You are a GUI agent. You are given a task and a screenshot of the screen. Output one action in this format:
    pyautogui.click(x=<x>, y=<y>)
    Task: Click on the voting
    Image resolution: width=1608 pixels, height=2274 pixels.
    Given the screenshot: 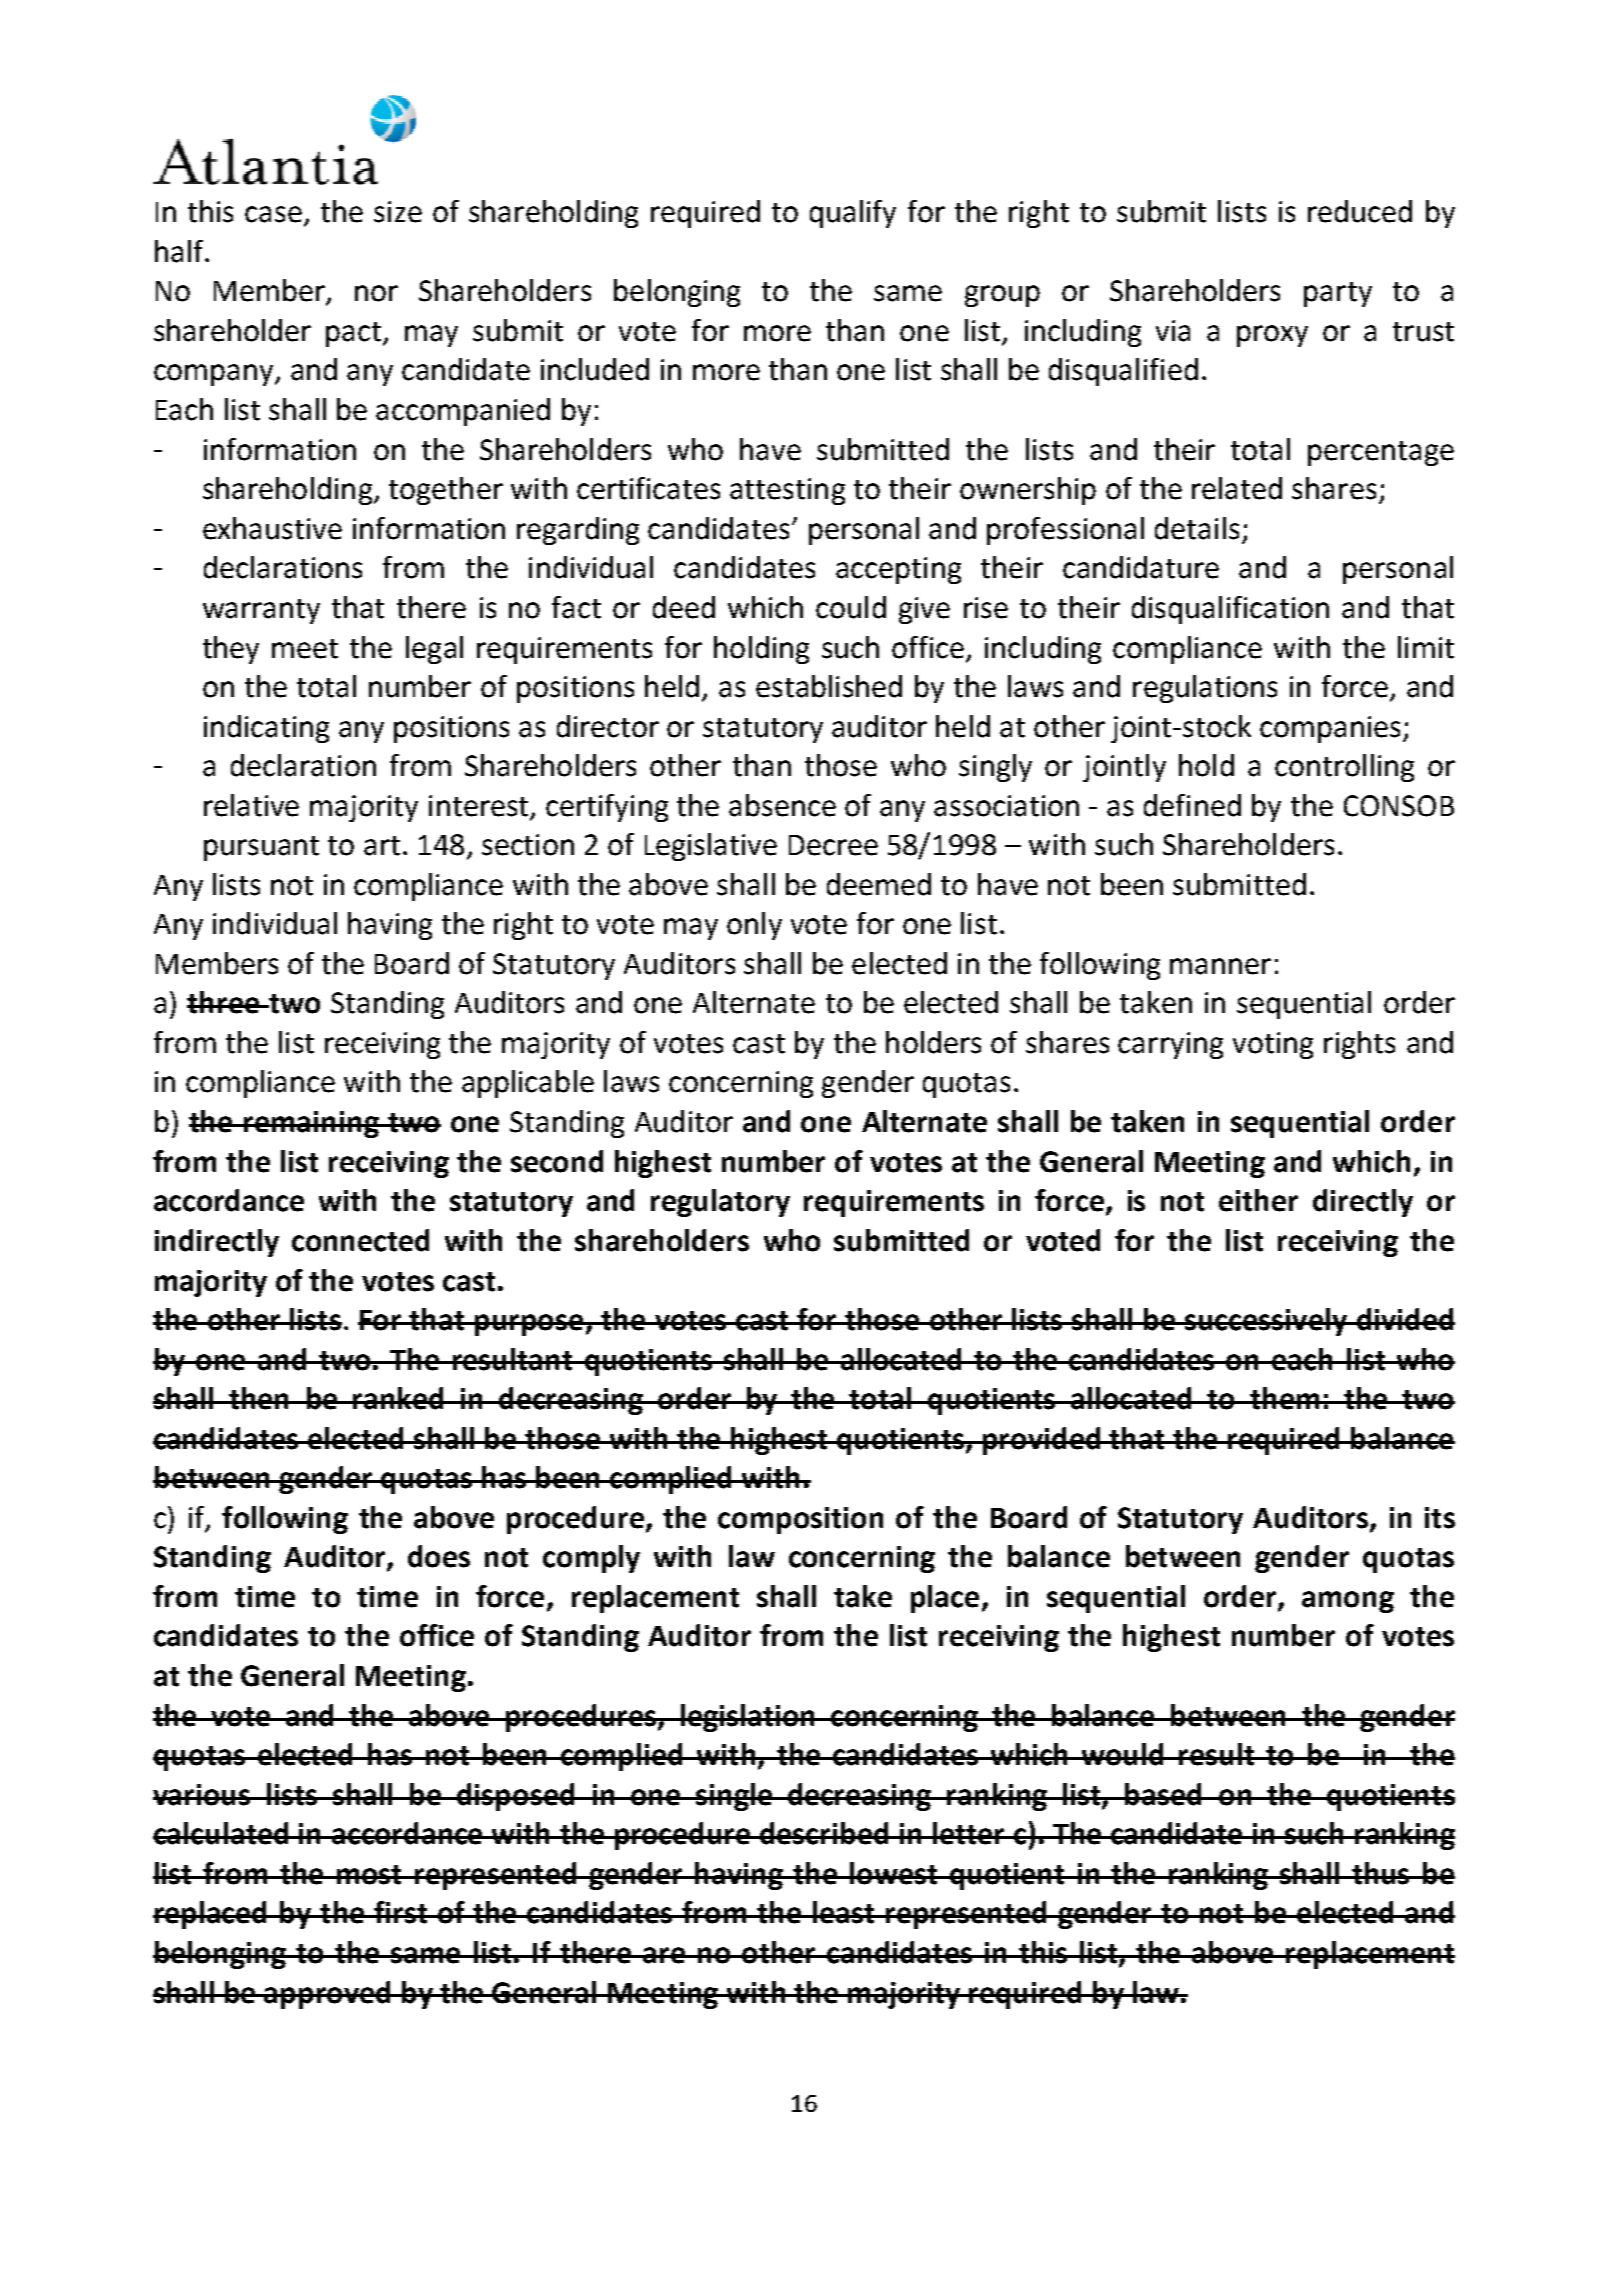 What is the action you would take?
    pyautogui.click(x=1273, y=1045)
